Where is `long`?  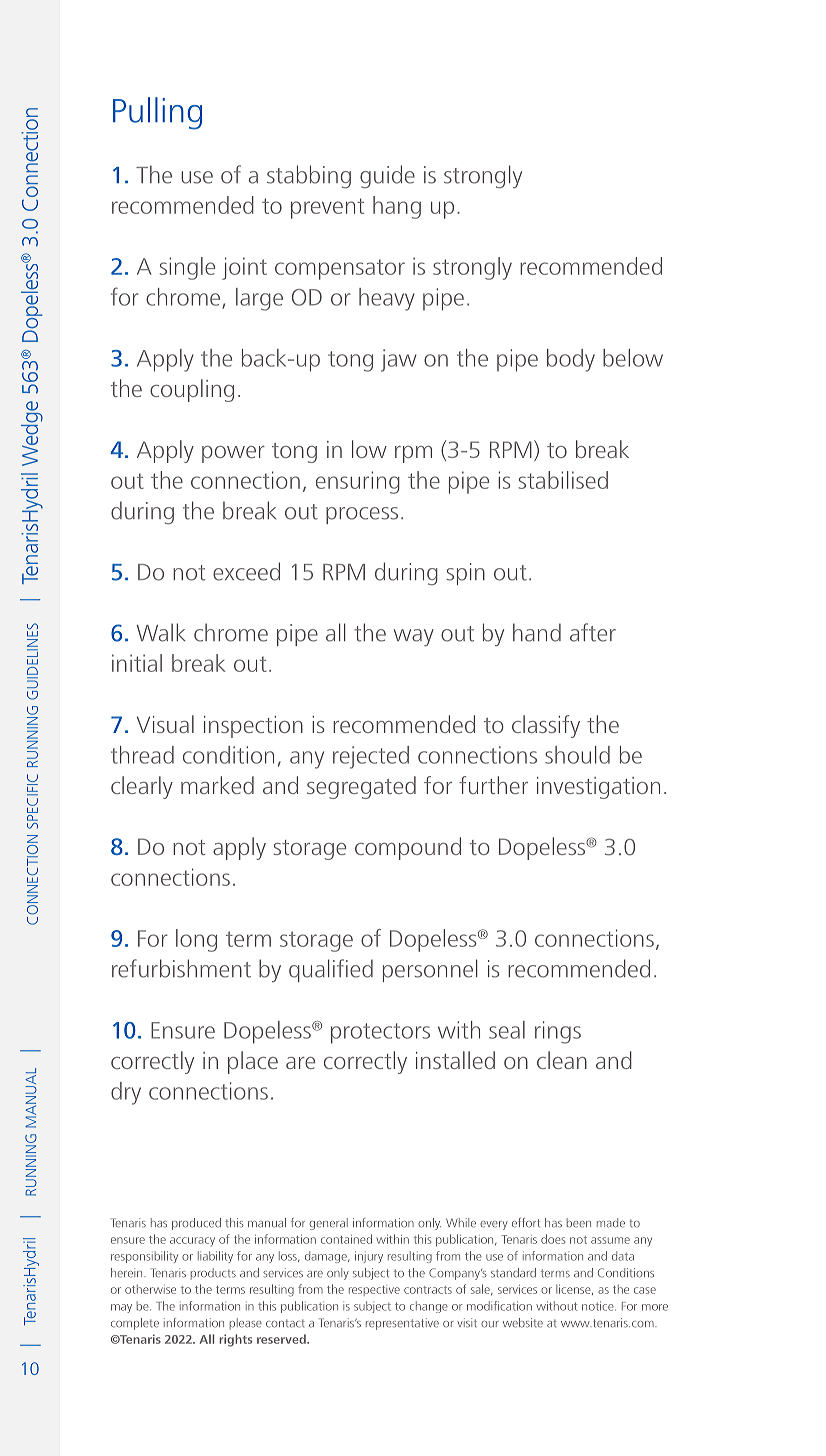
long is located at coordinates (196, 940).
